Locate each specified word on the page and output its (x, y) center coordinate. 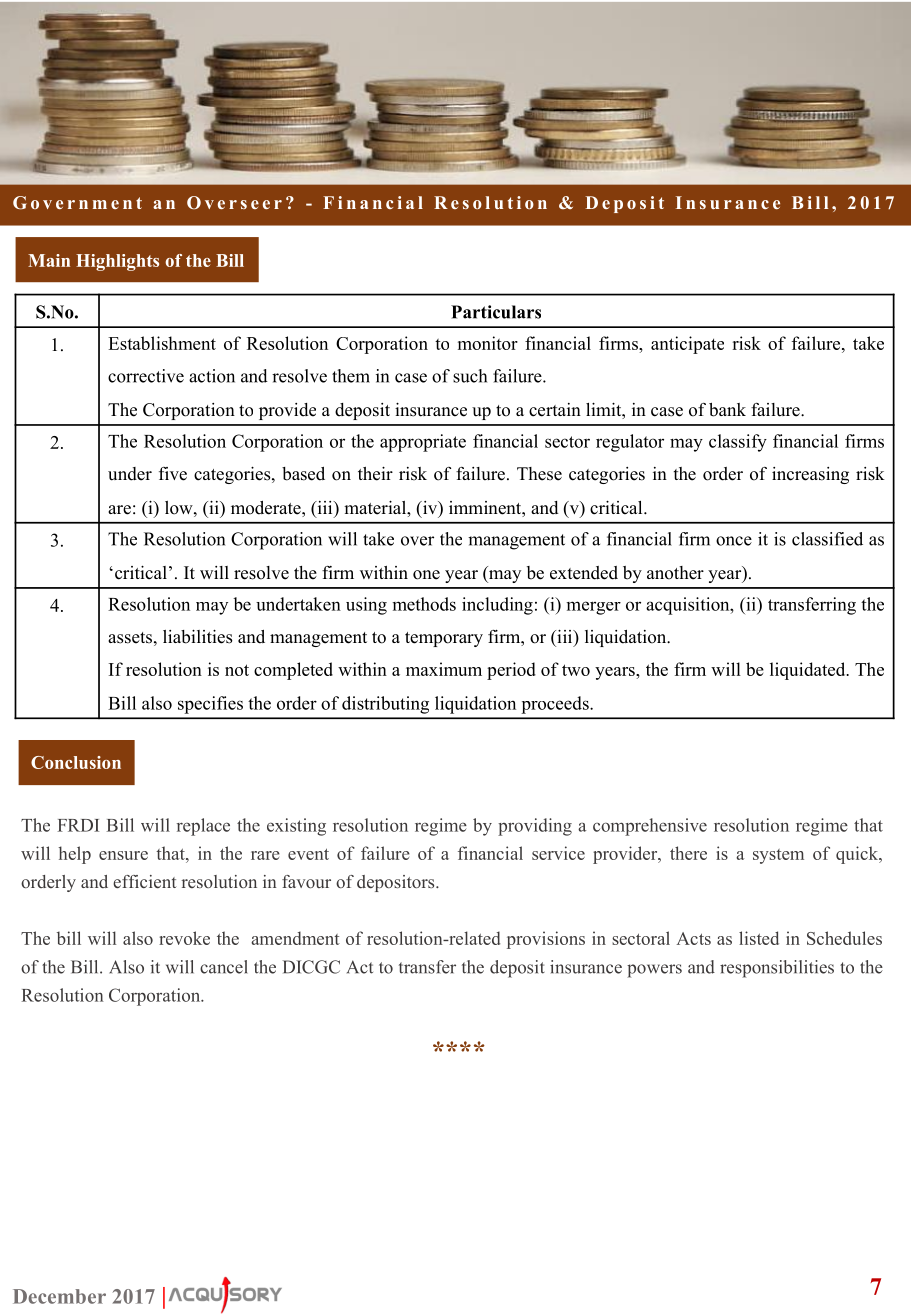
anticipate (687, 345)
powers (654, 971)
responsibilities (777, 969)
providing (535, 827)
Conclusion (76, 762)
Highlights (117, 262)
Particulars (496, 312)
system (778, 856)
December (59, 1296)
